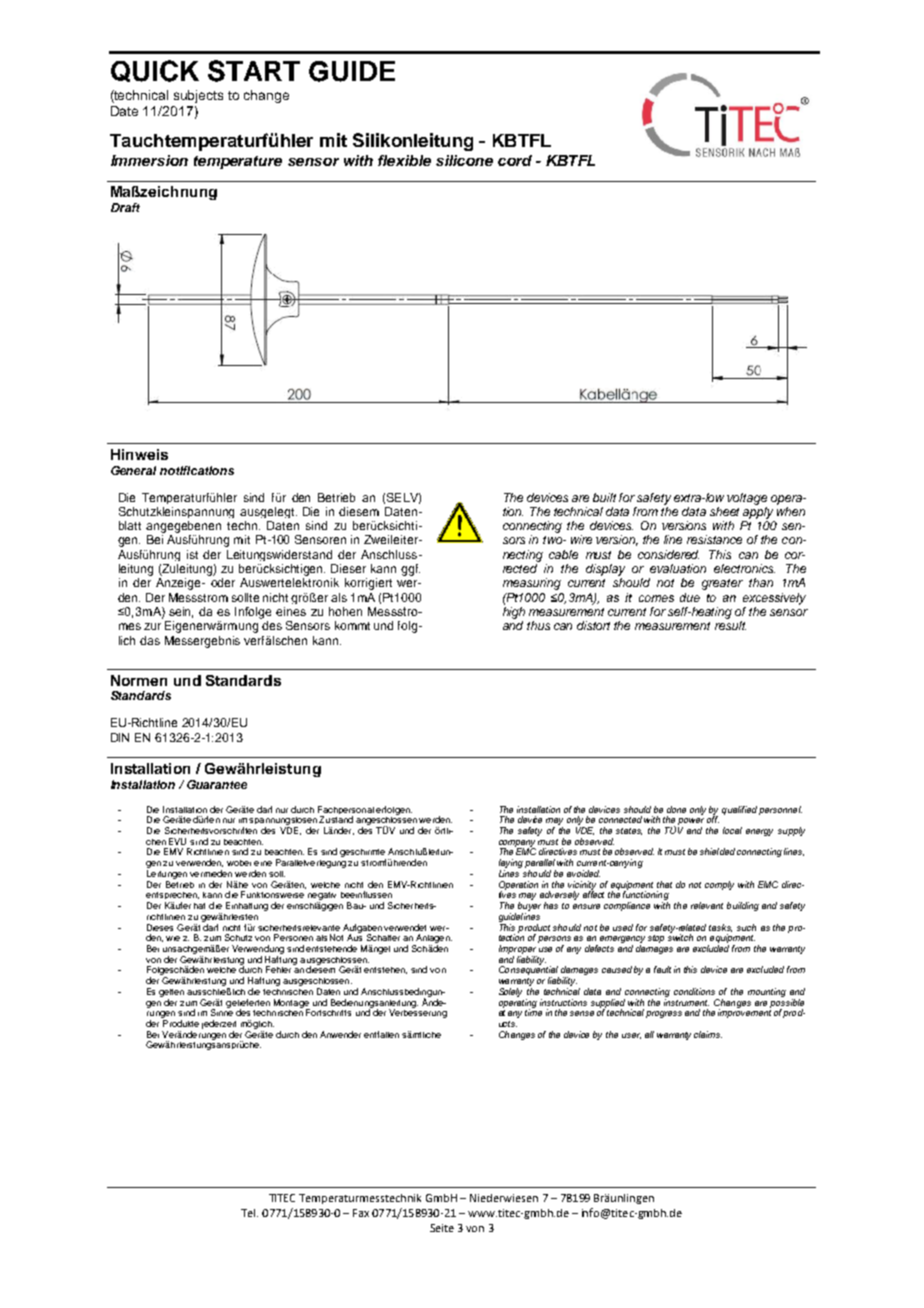  I want to click on tasks, so click(720, 928).
